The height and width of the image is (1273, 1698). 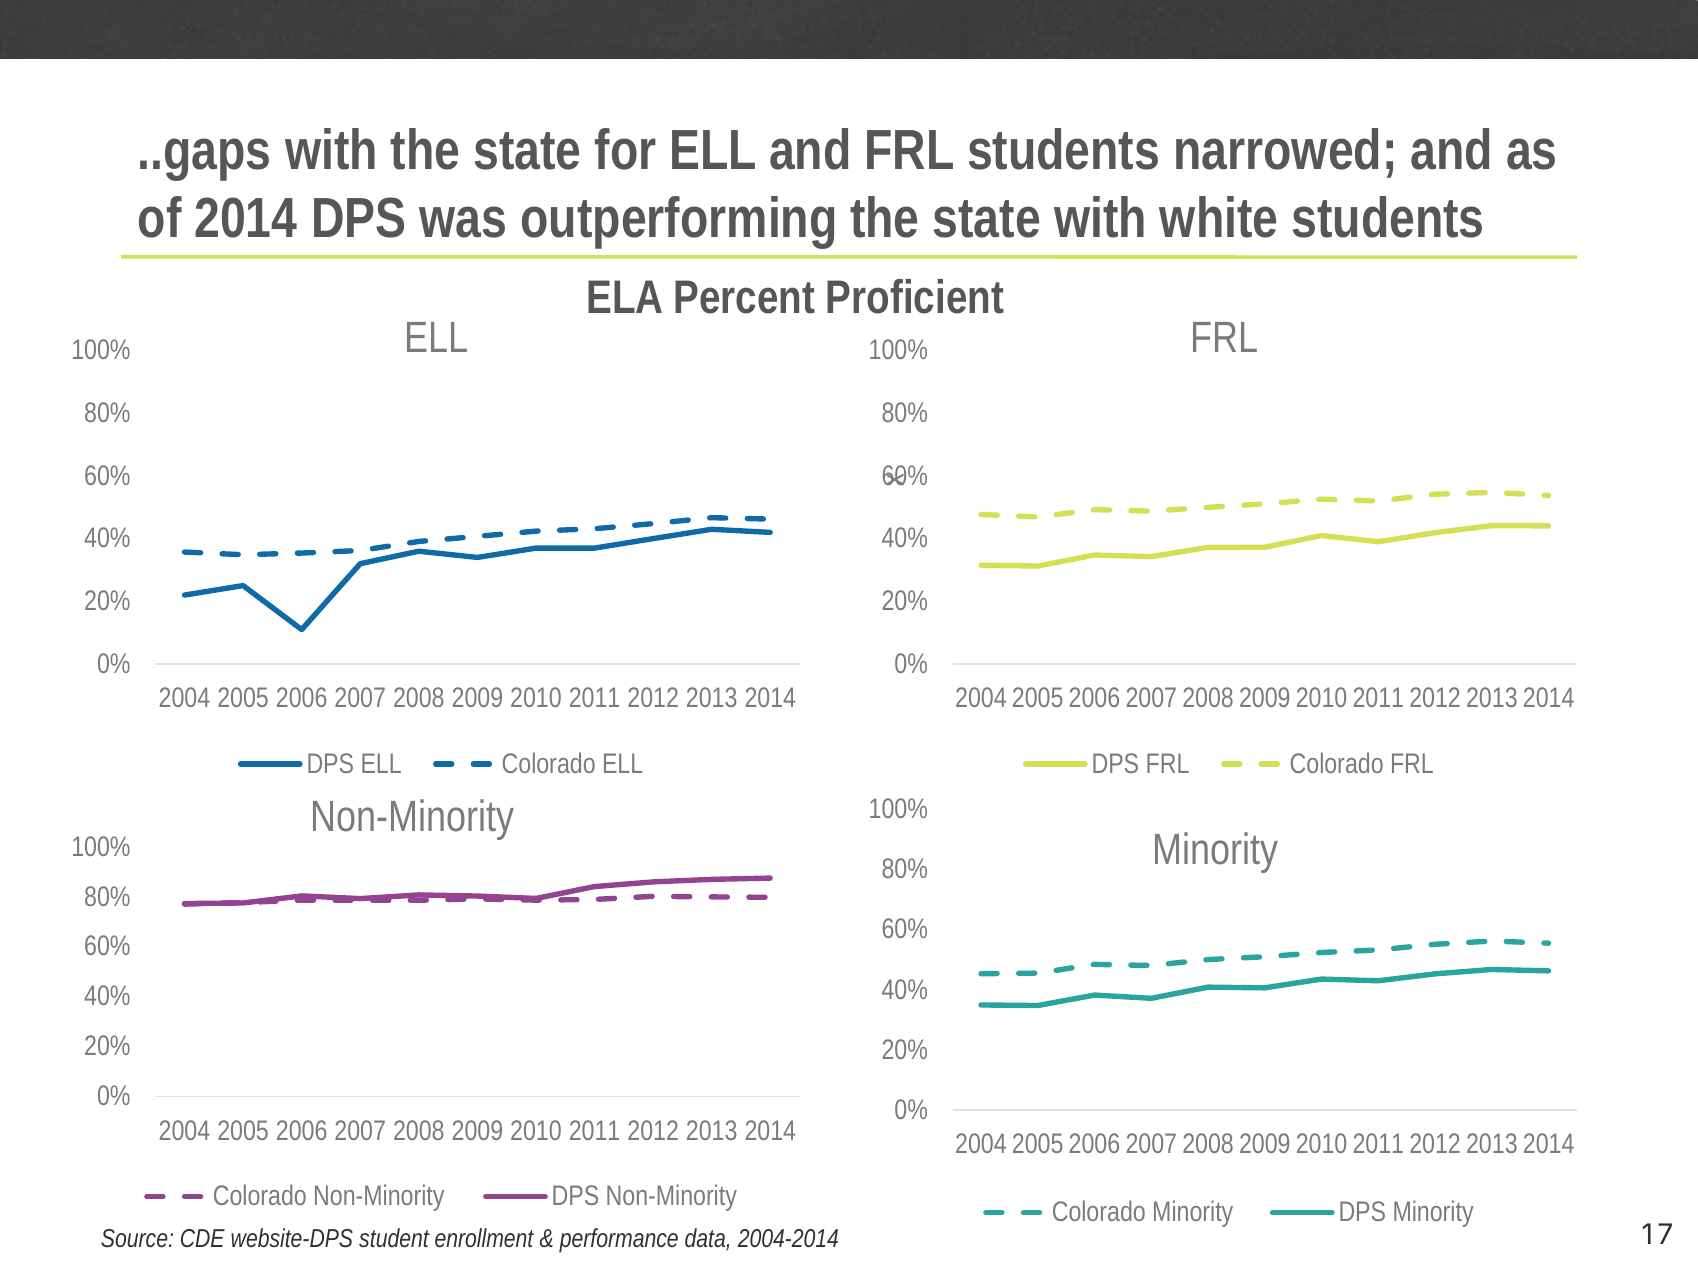 What do you see at coordinates (745, 297) in the image?
I see `Percent` at bounding box center [745, 297].
